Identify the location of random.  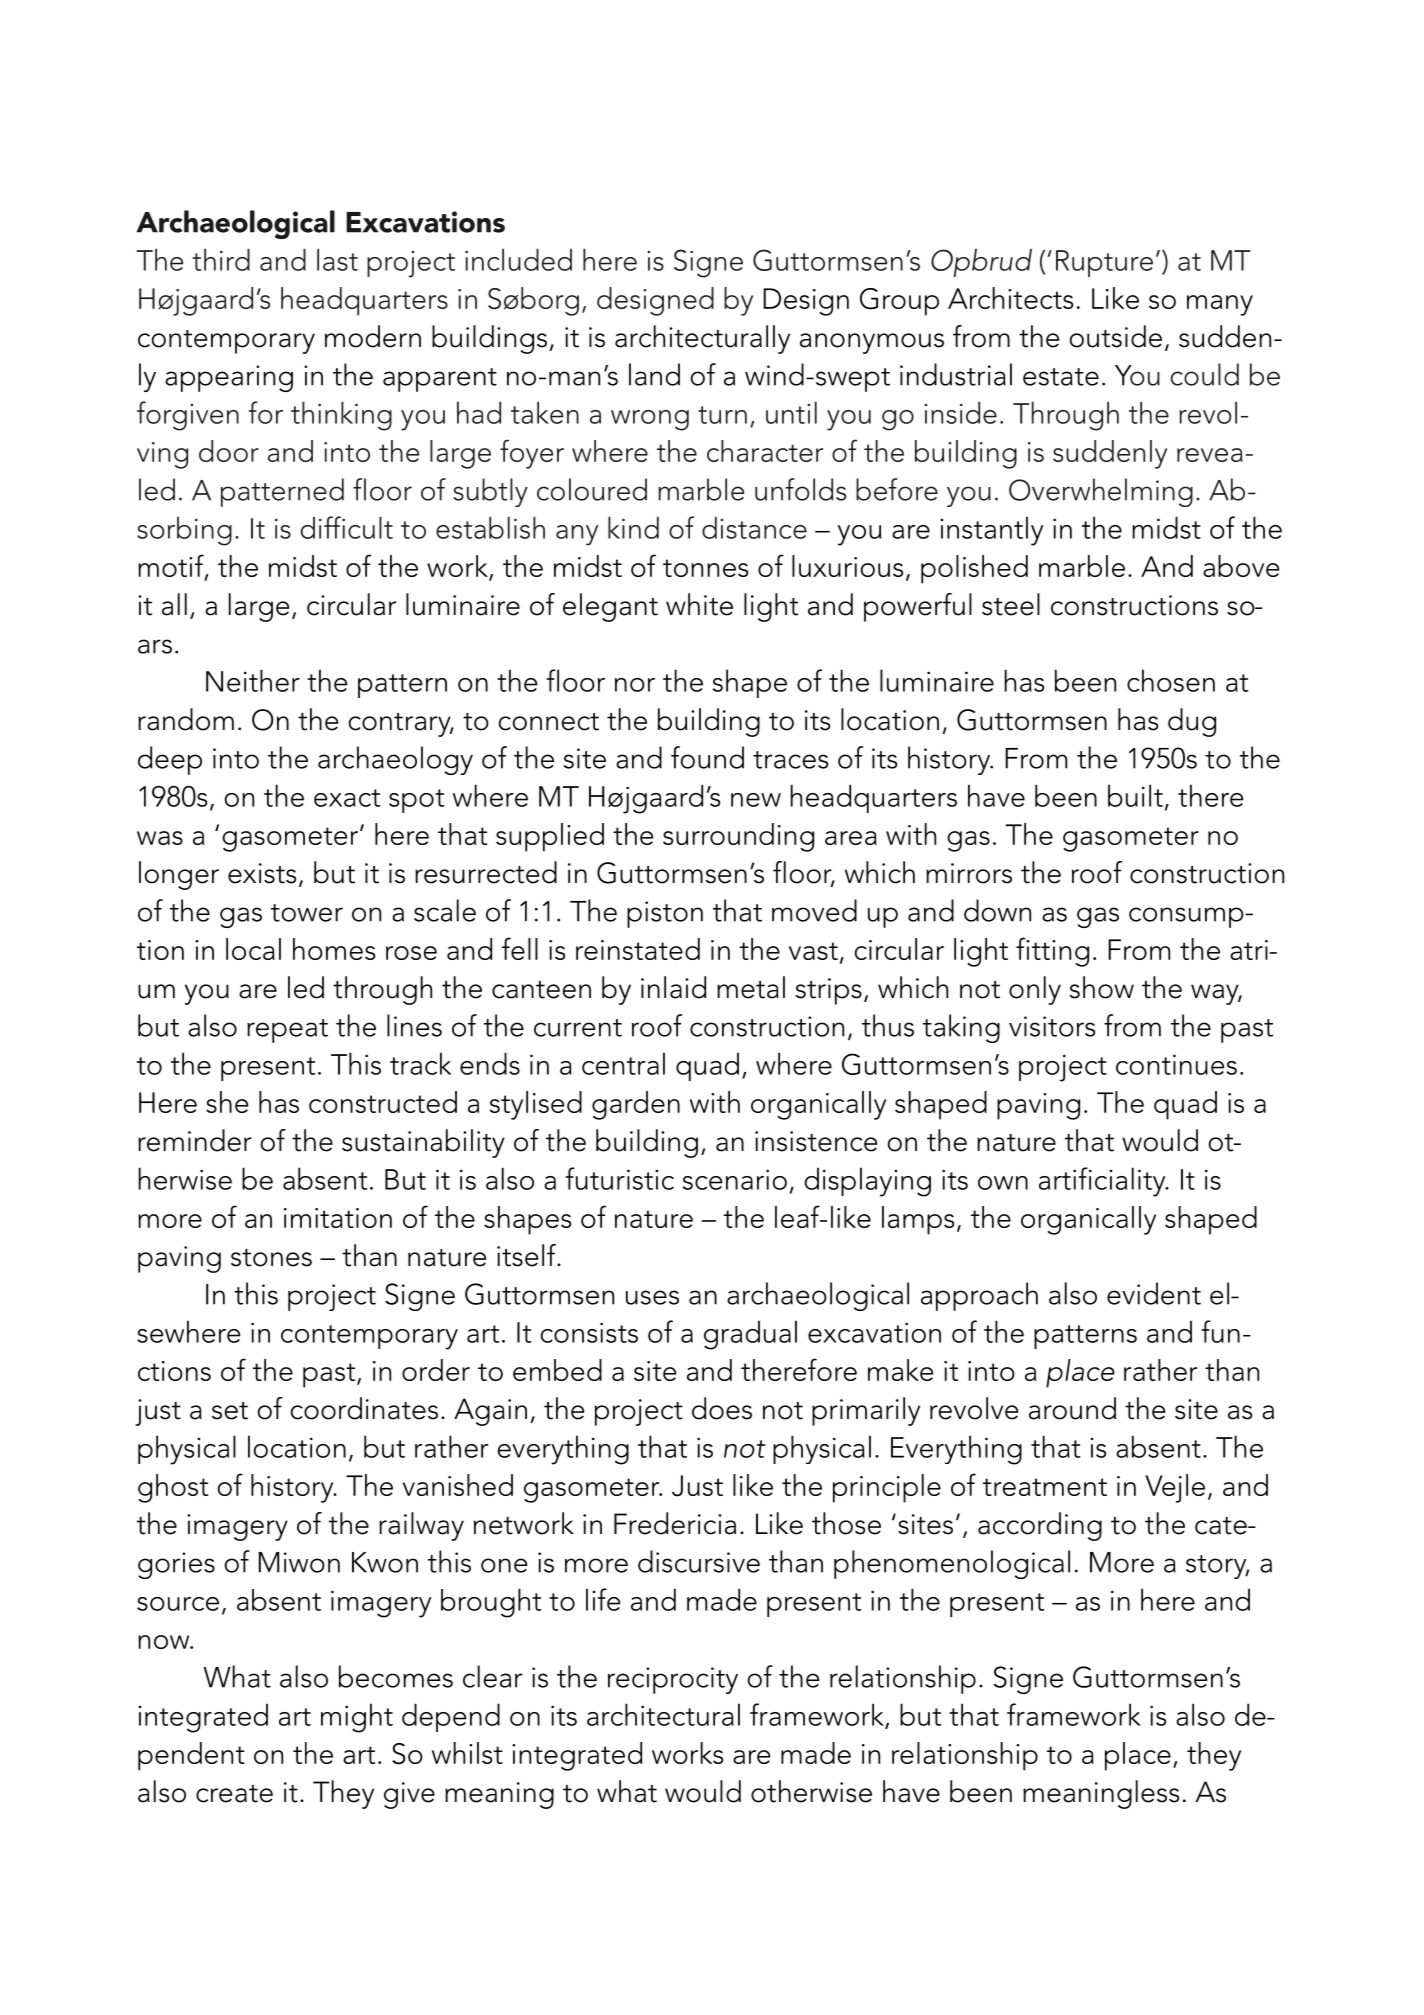
(186, 719).
